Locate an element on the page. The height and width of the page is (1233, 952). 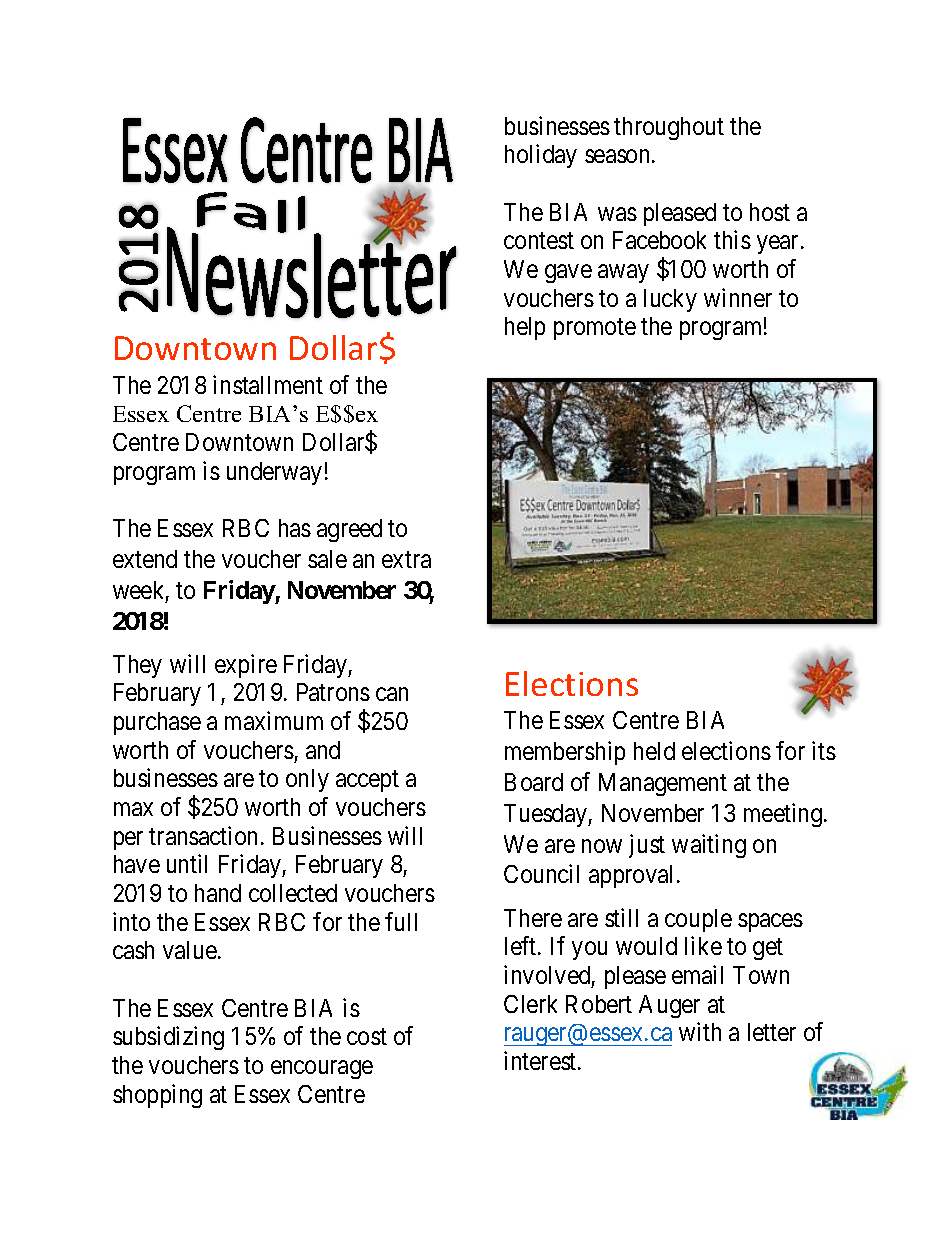
spaces is located at coordinates (770, 922).
